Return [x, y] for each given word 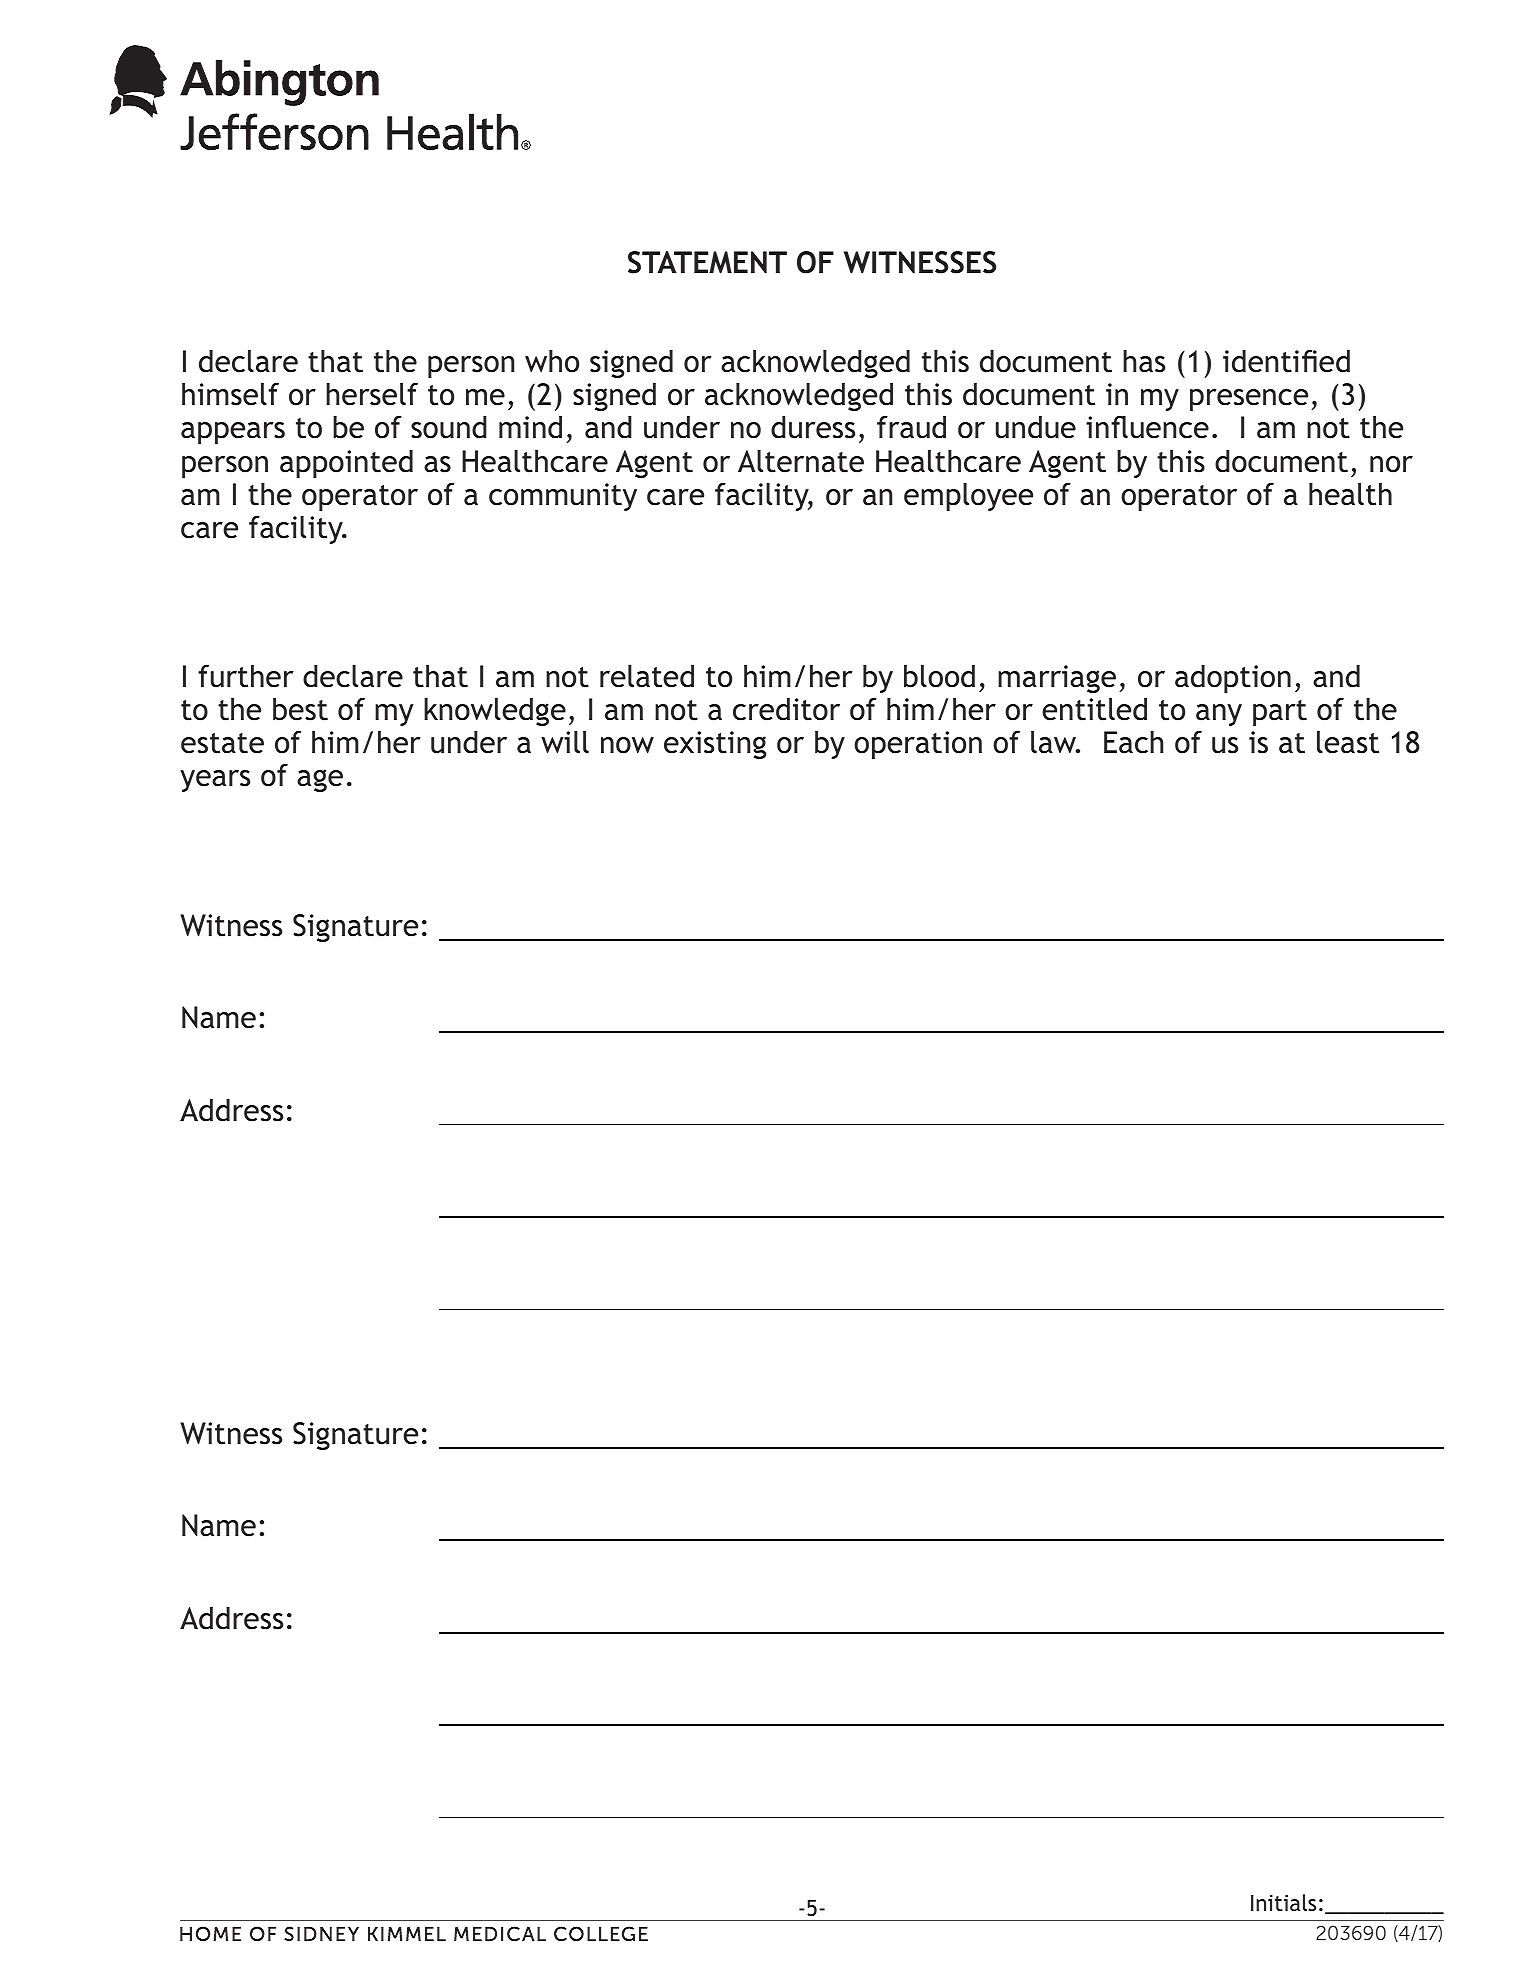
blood [939, 676]
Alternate [801, 461]
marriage [1057, 679]
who [552, 361]
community [563, 497]
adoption [1233, 679]
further [246, 676]
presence [1249, 400]
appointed [346, 464]
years [215, 781]
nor [1391, 464]
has [1144, 361]
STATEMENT [707, 262]
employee [968, 497]
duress [813, 427]
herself [372, 394]
